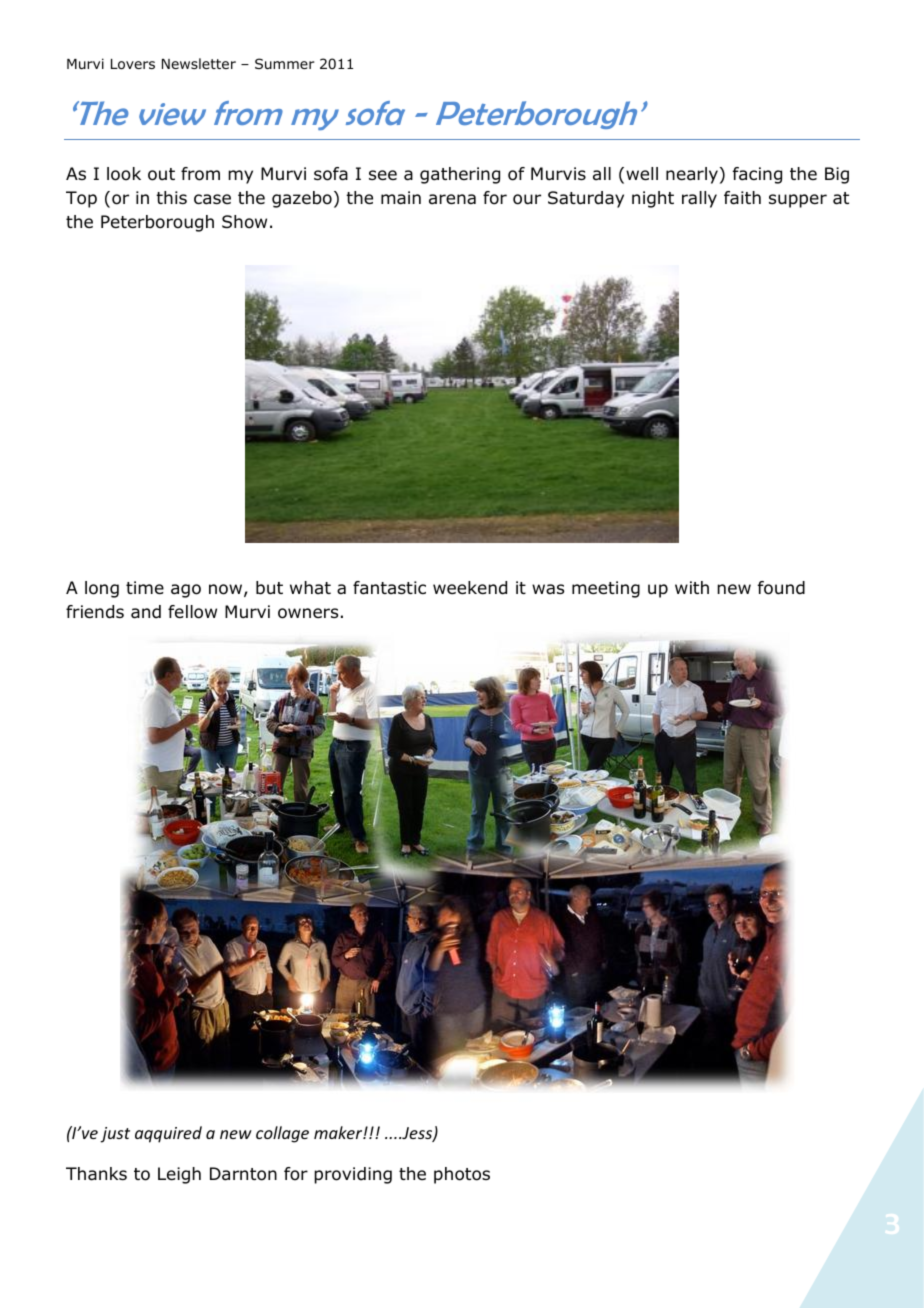 Image resolution: width=924 pixels, height=1308 pixels. Describe the element at coordinates (308, 613) in the screenshot. I see `owners` at that location.
